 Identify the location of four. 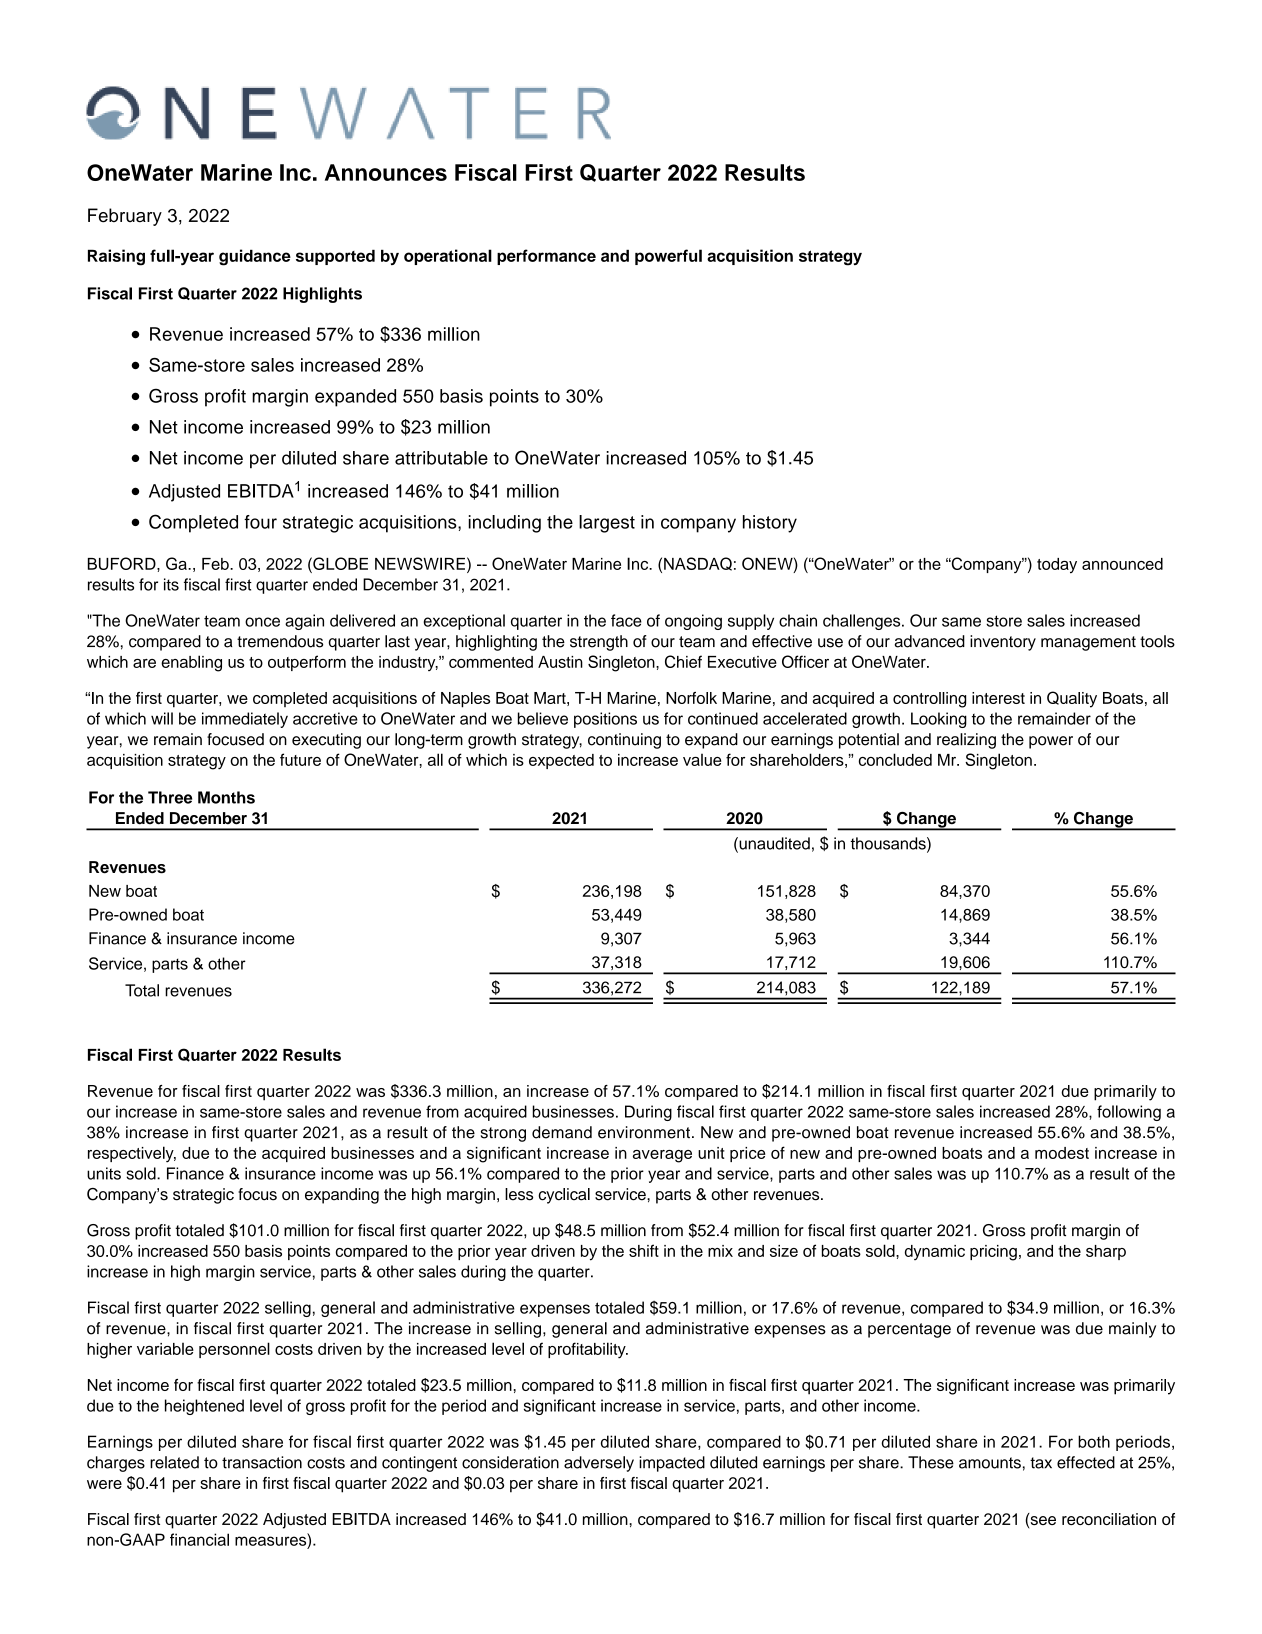
(260, 522).
